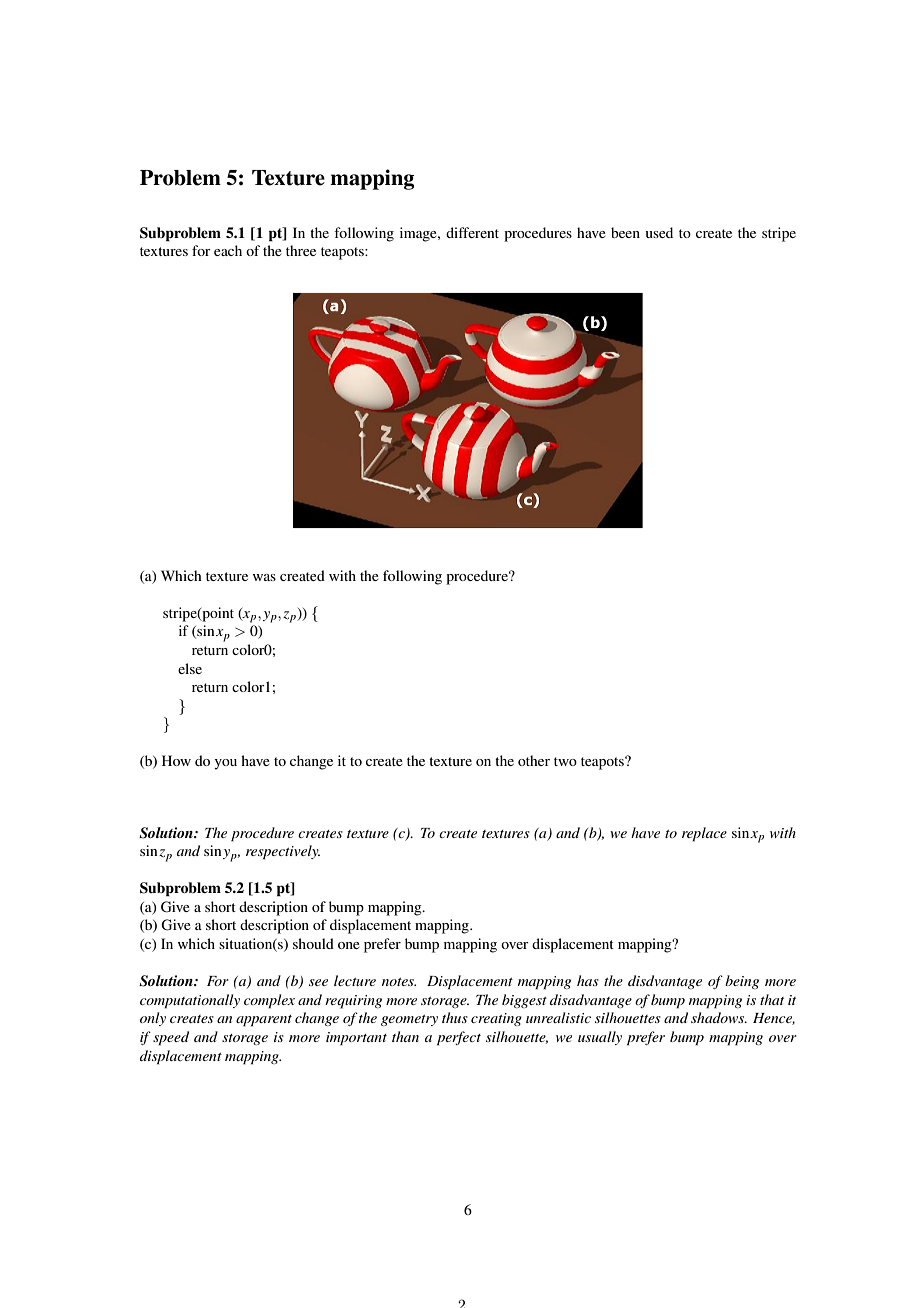 The image size is (924, 1308). I want to click on one, so click(349, 945).
